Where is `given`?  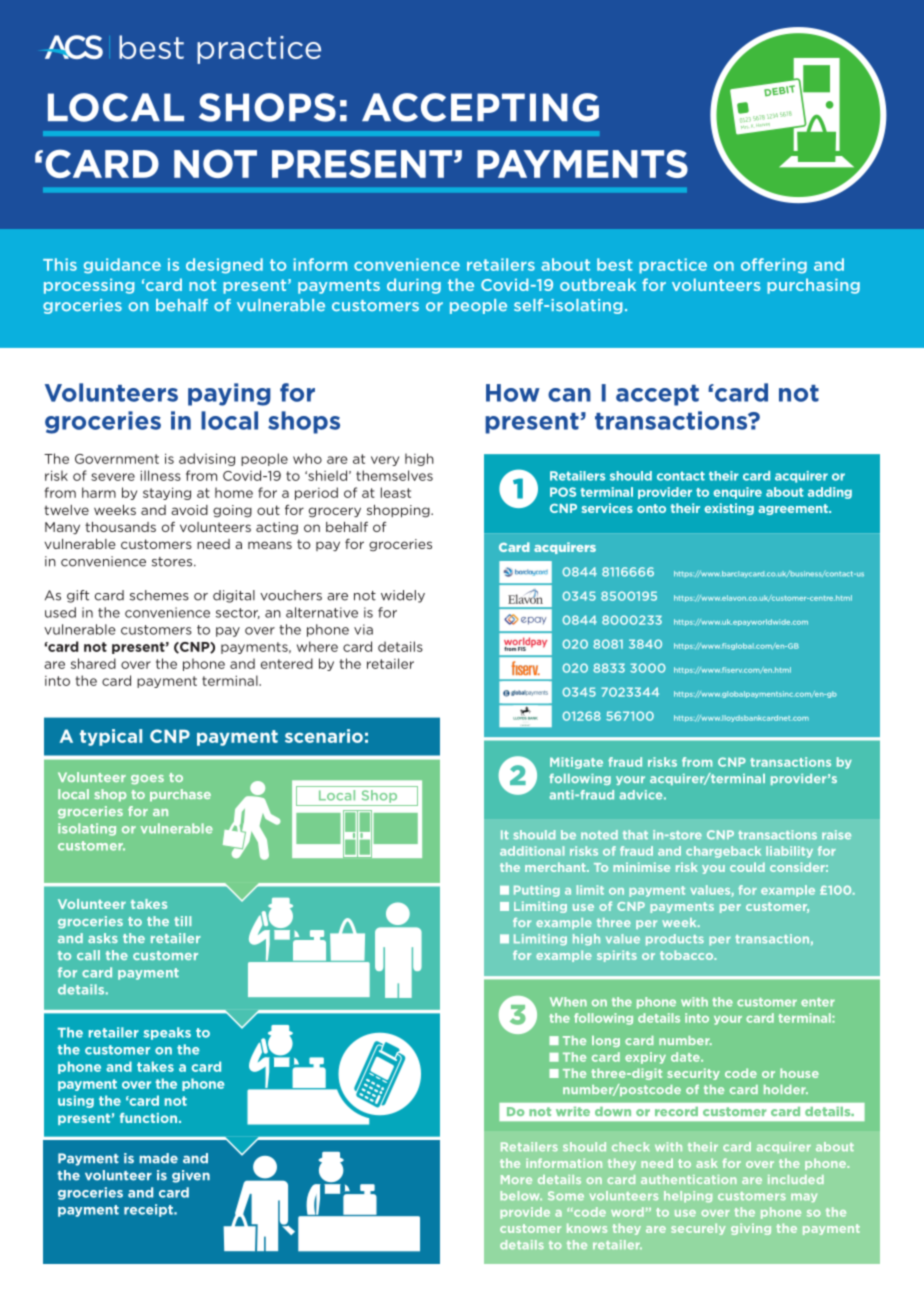
given is located at coordinates (191, 1176).
